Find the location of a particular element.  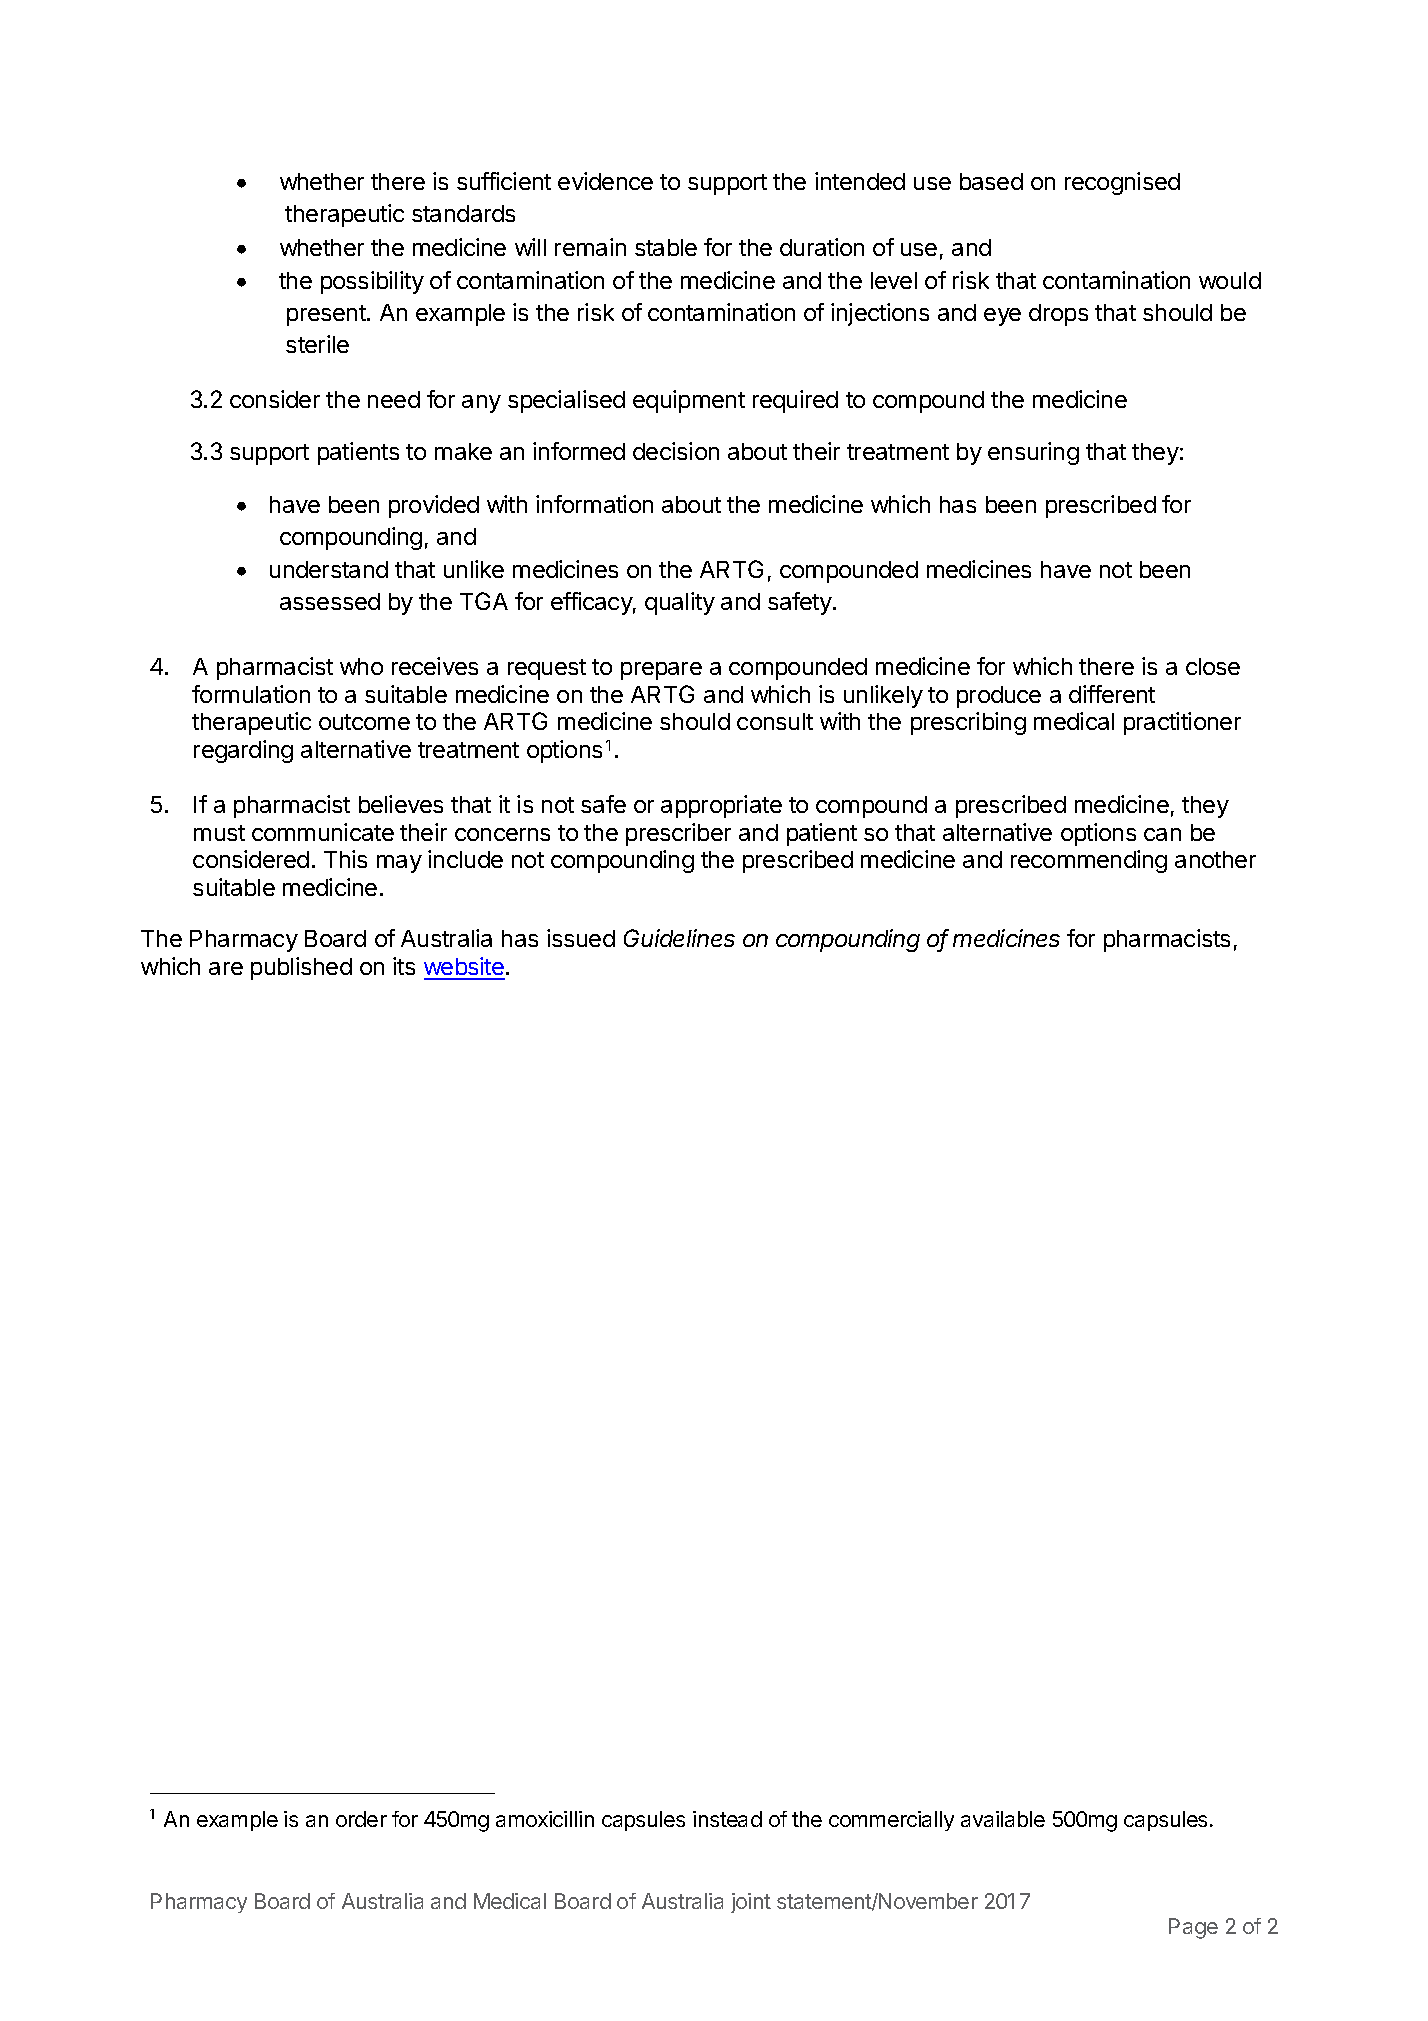

appropriate is located at coordinates (721, 806).
